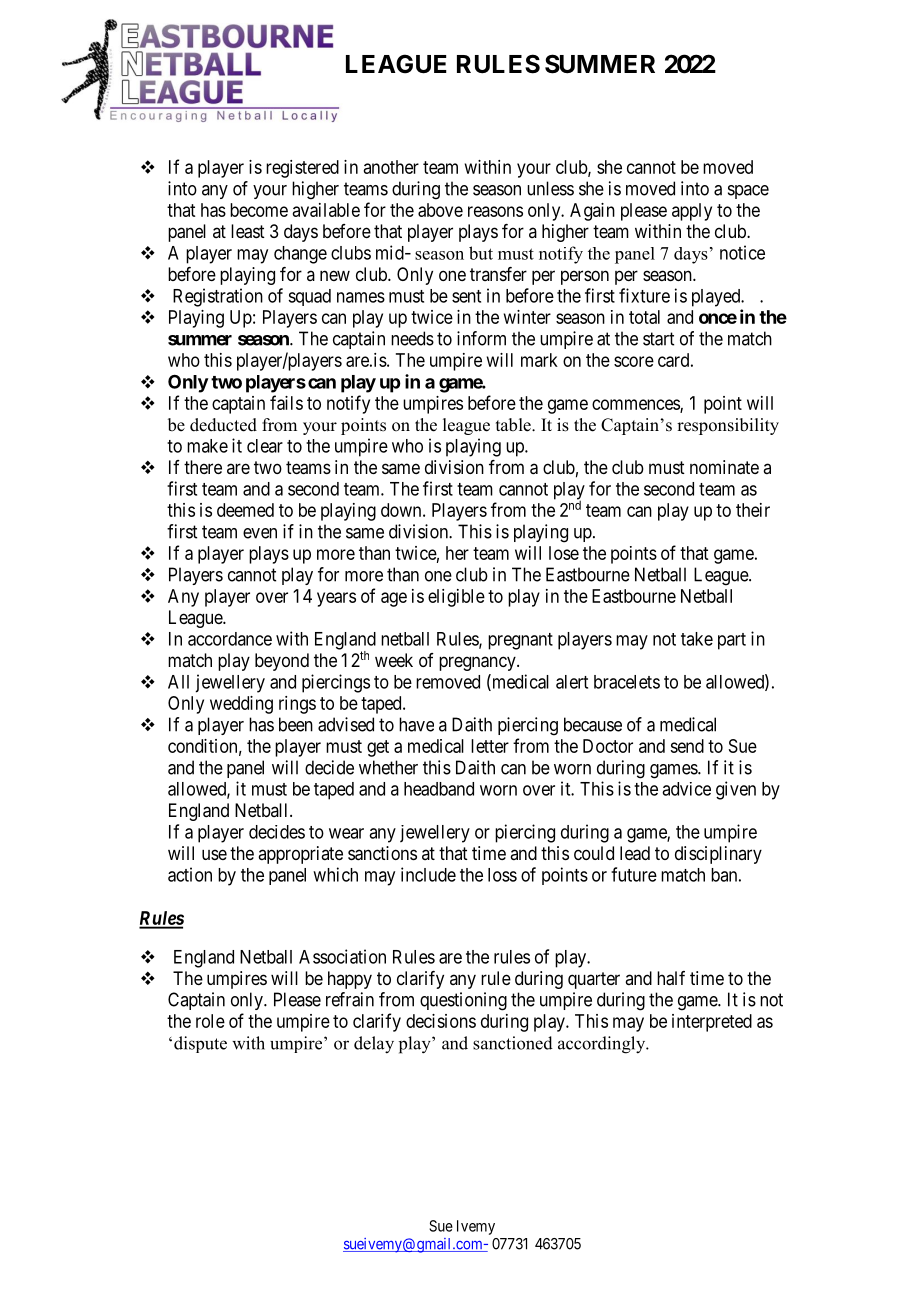 The image size is (924, 1308). What do you see at coordinates (495, 211) in the document?
I see `reasons` at bounding box center [495, 211].
